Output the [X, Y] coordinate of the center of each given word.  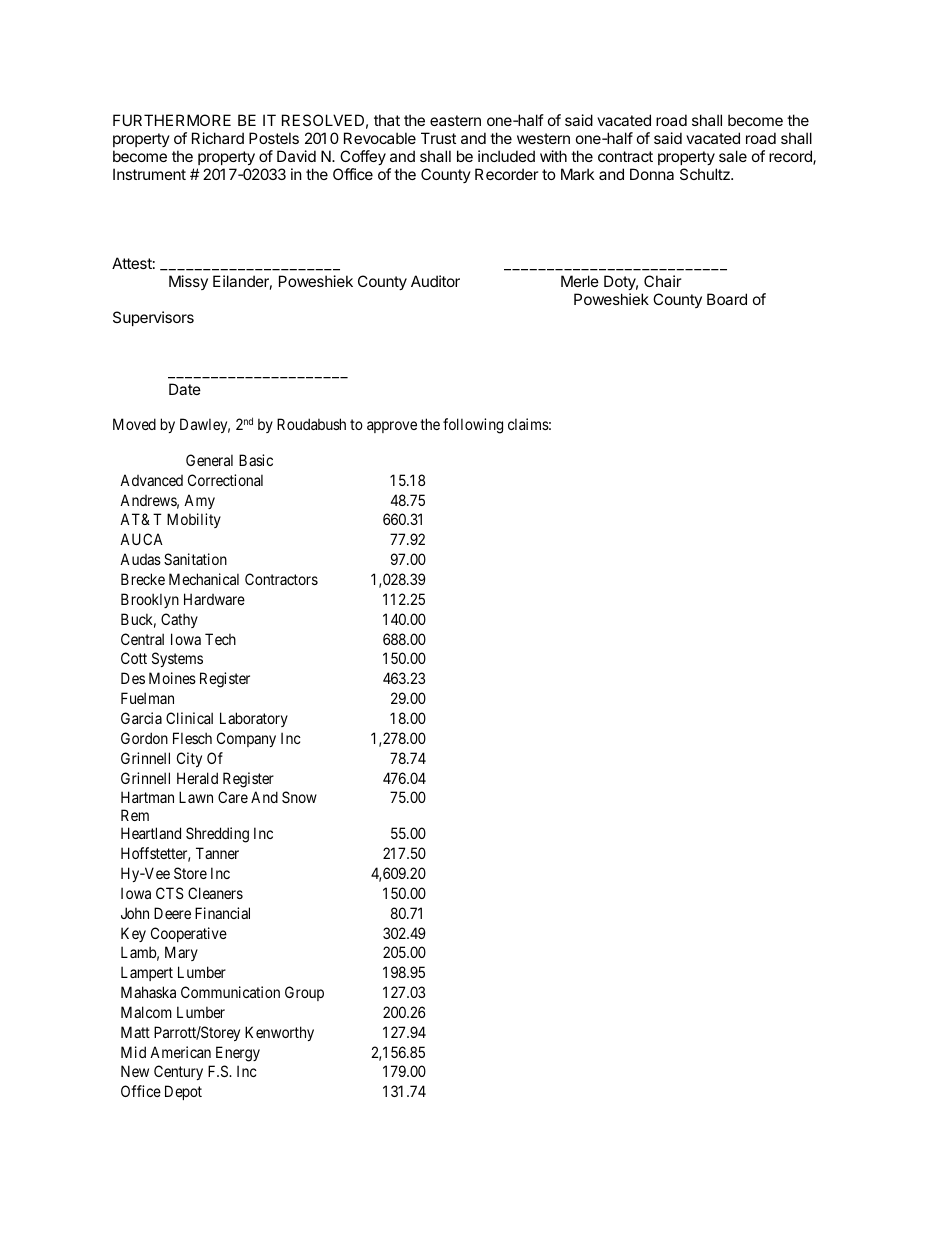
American [180, 1052]
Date [185, 389]
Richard [218, 138]
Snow [299, 797]
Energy [238, 1054]
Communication [230, 992]
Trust [438, 138]
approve [392, 427]
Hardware [214, 599]
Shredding [217, 835]
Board [727, 299]
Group [304, 993]
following [473, 426]
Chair [663, 281]
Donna [652, 174]
